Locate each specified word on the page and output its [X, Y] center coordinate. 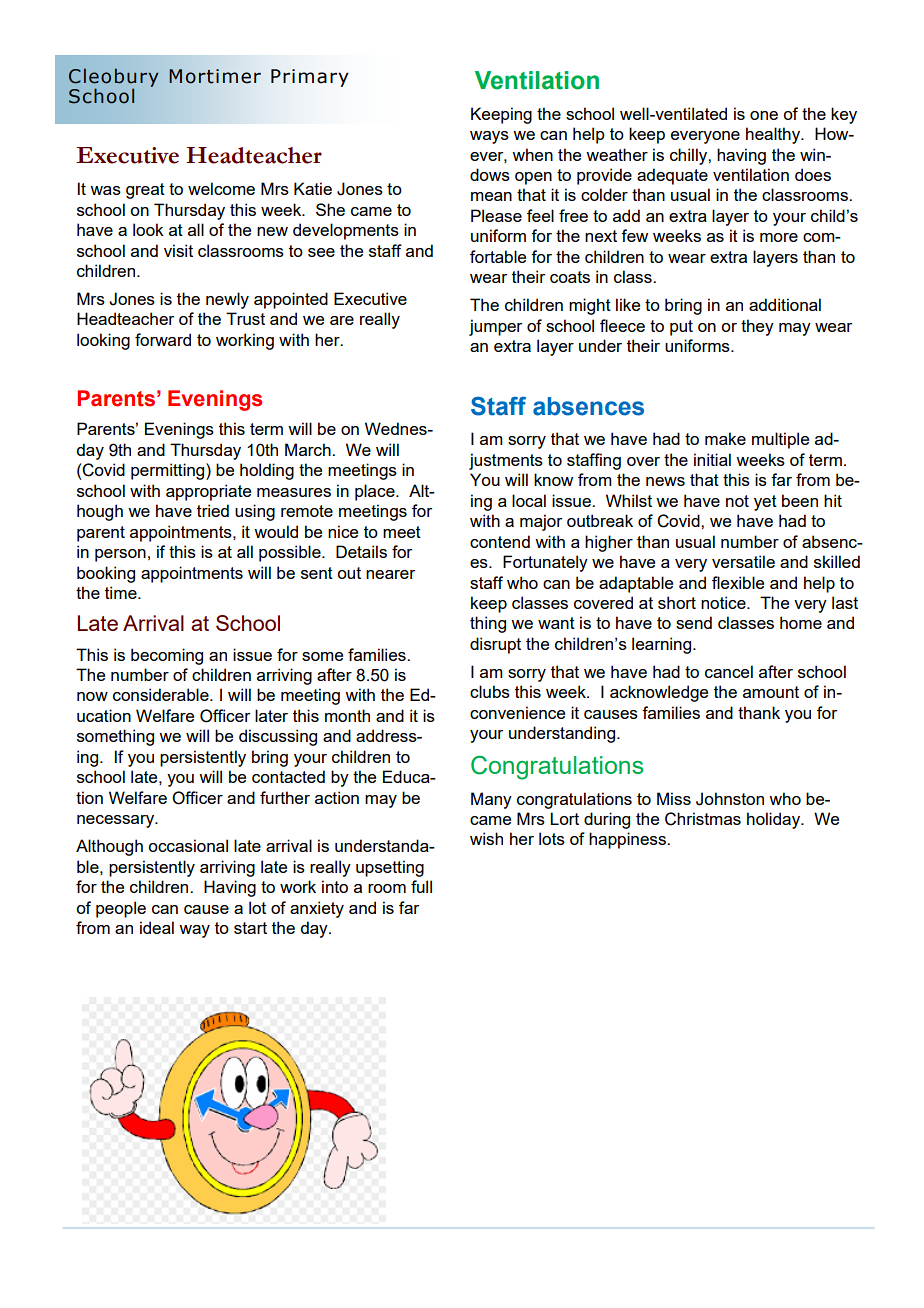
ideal [157, 927]
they [757, 327]
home [801, 622]
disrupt [495, 645]
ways [489, 137]
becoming [167, 656]
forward [163, 339]
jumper [495, 327]
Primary [310, 78]
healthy [774, 135]
